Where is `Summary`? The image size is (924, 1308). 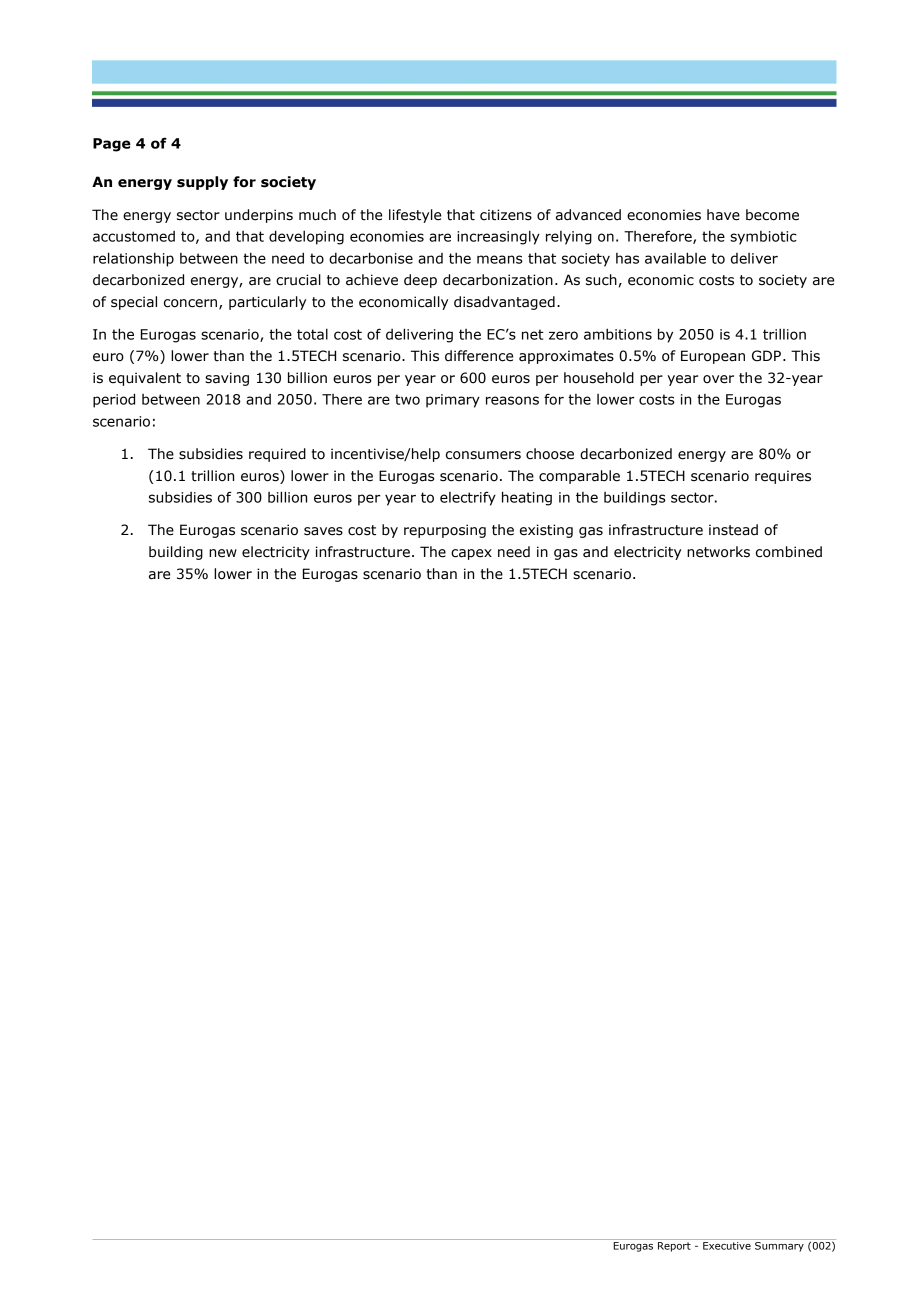 Summary is located at coordinates (779, 1247).
